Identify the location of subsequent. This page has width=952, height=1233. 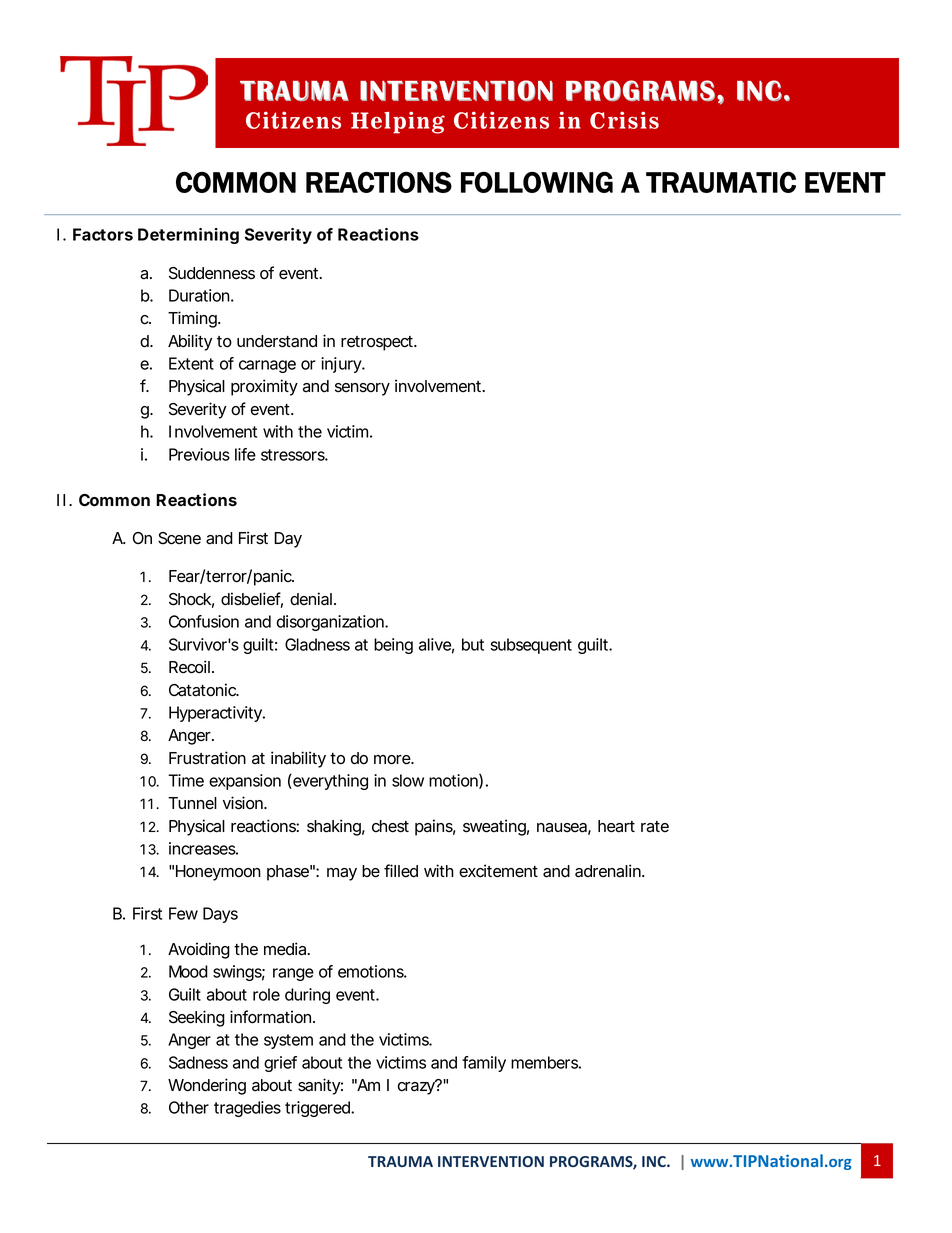
(531, 646).
